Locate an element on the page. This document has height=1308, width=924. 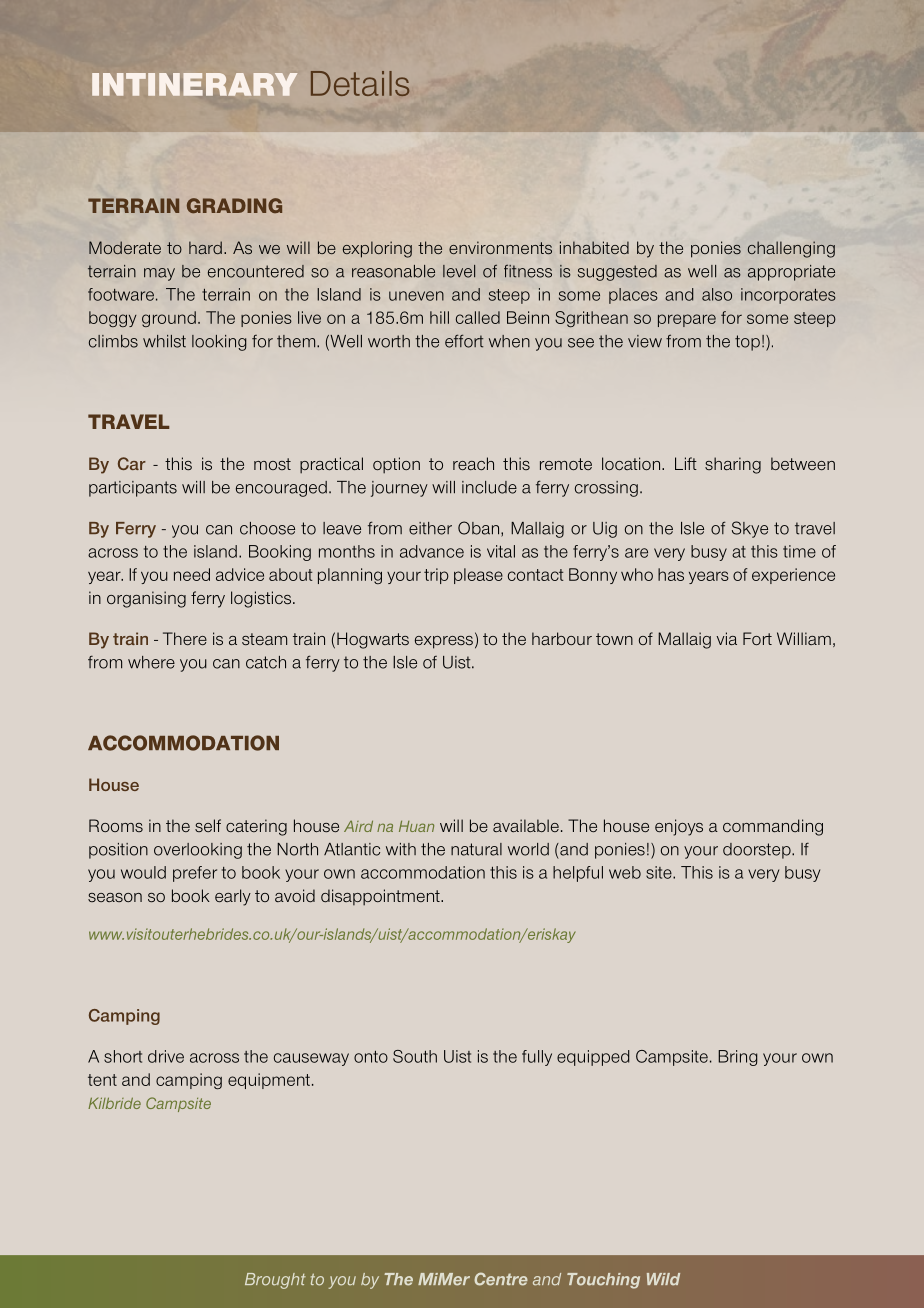
express is located at coordinates (444, 642).
